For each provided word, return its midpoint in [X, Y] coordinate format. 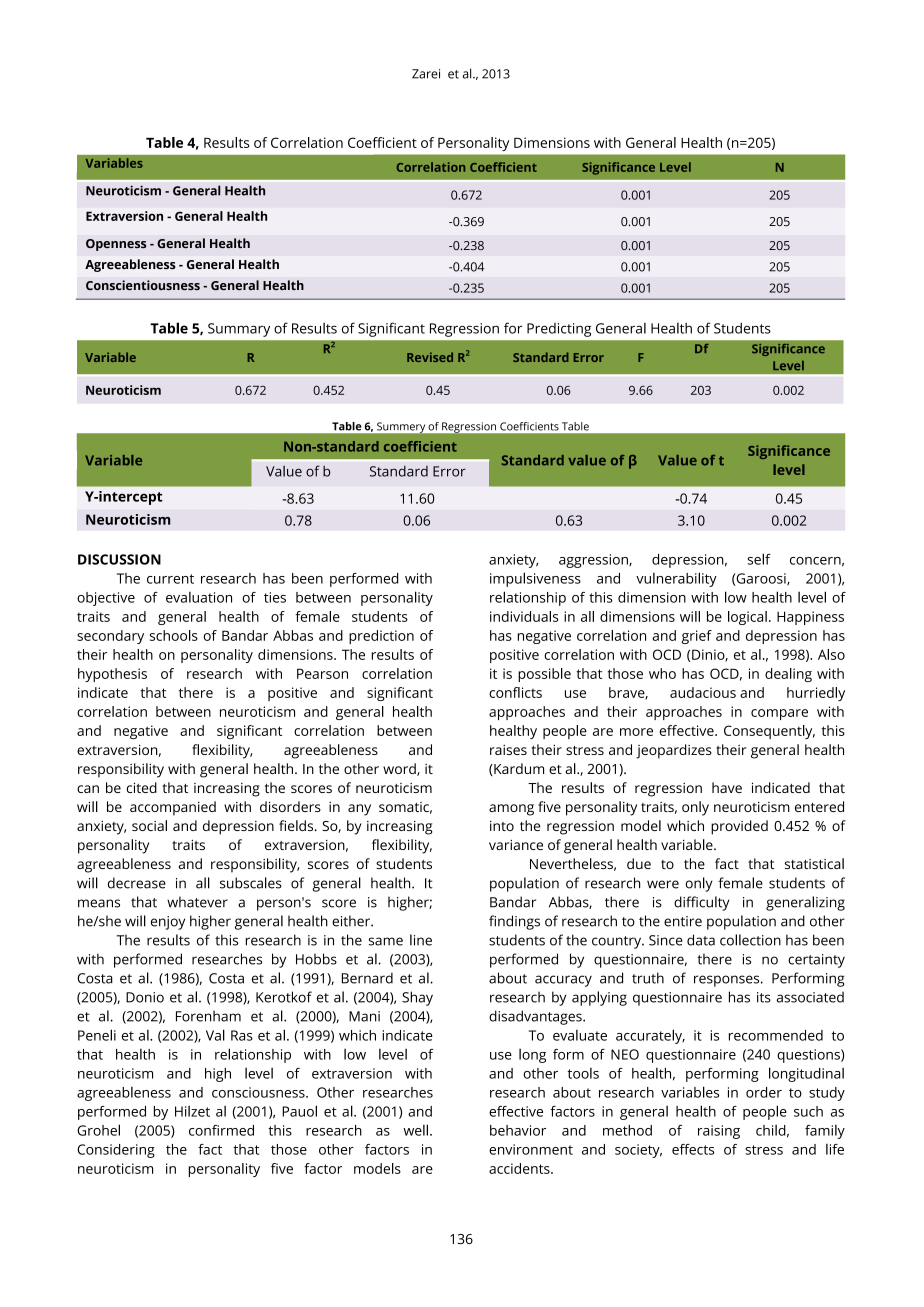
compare [779, 714]
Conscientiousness [143, 285]
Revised [430, 357]
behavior [518, 1130]
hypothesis [112, 675]
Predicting [559, 330]
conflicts [515, 692]
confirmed [221, 1130]
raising [719, 1132]
